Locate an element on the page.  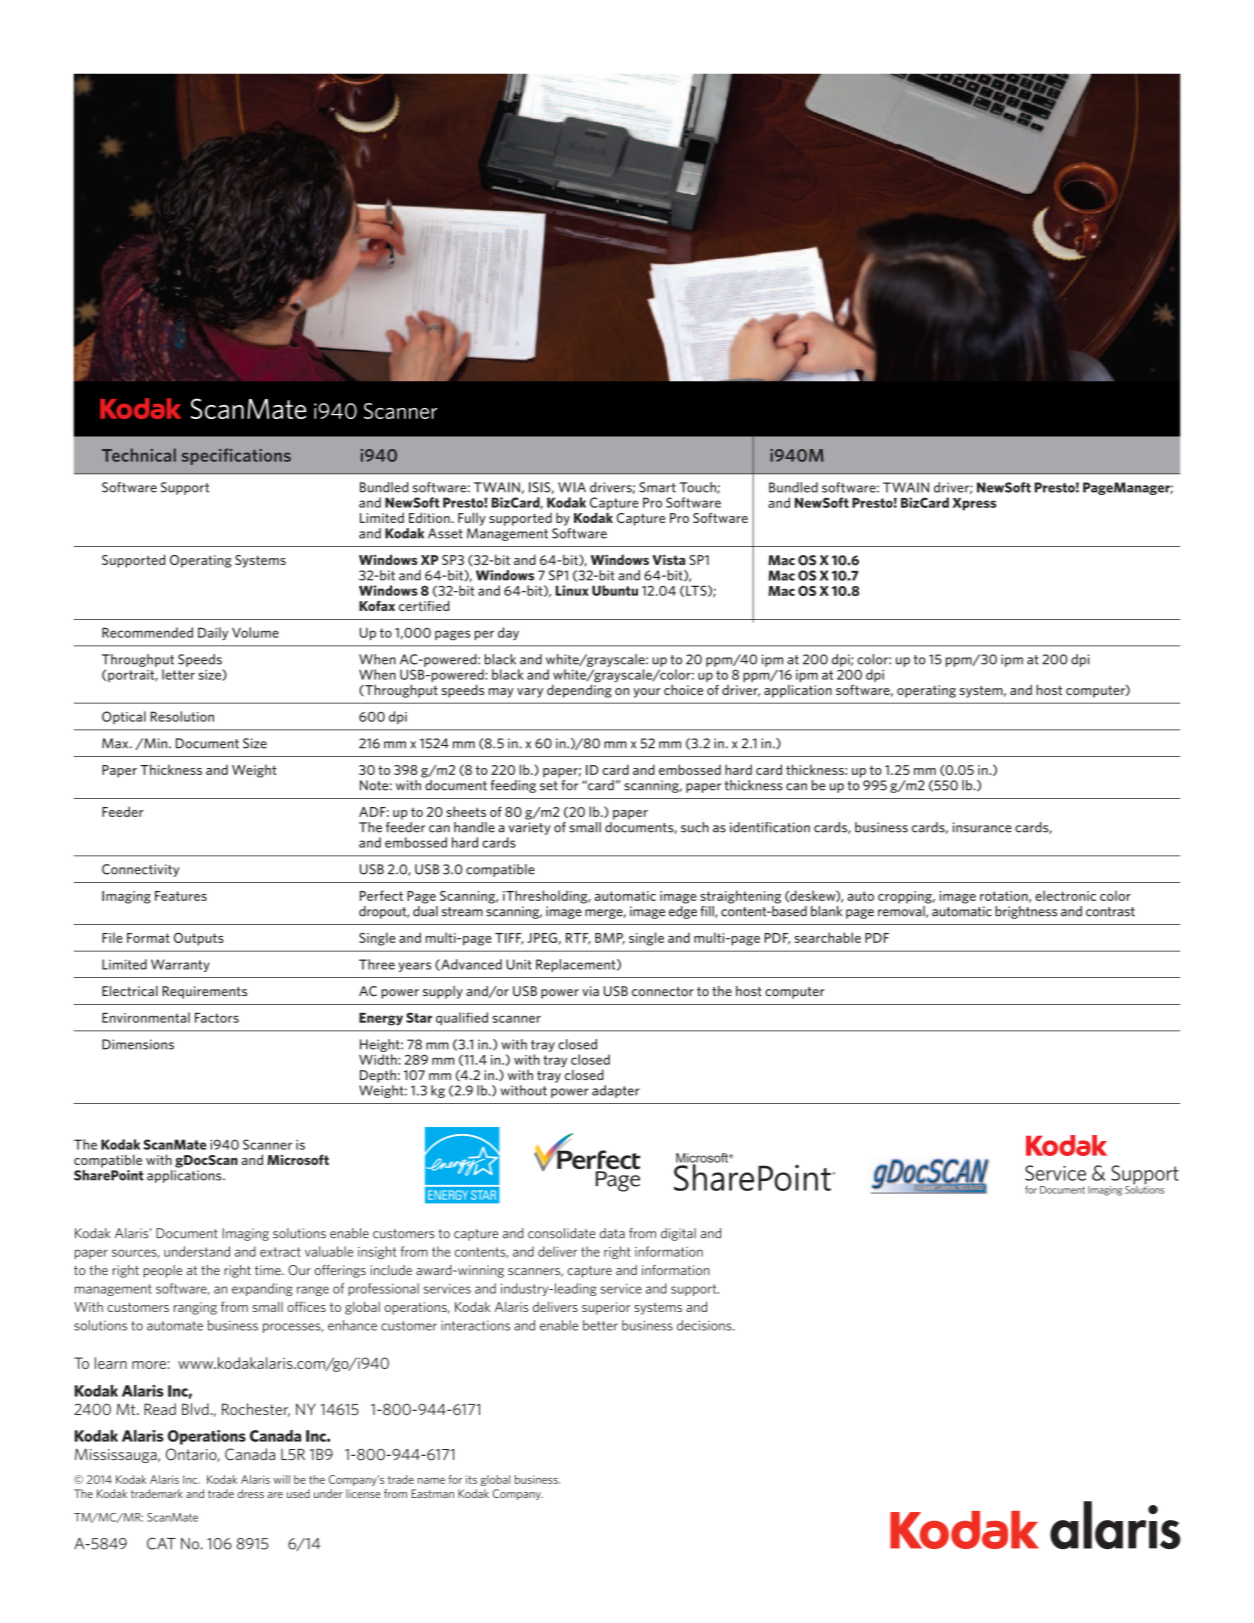
via is located at coordinates (590, 991).
